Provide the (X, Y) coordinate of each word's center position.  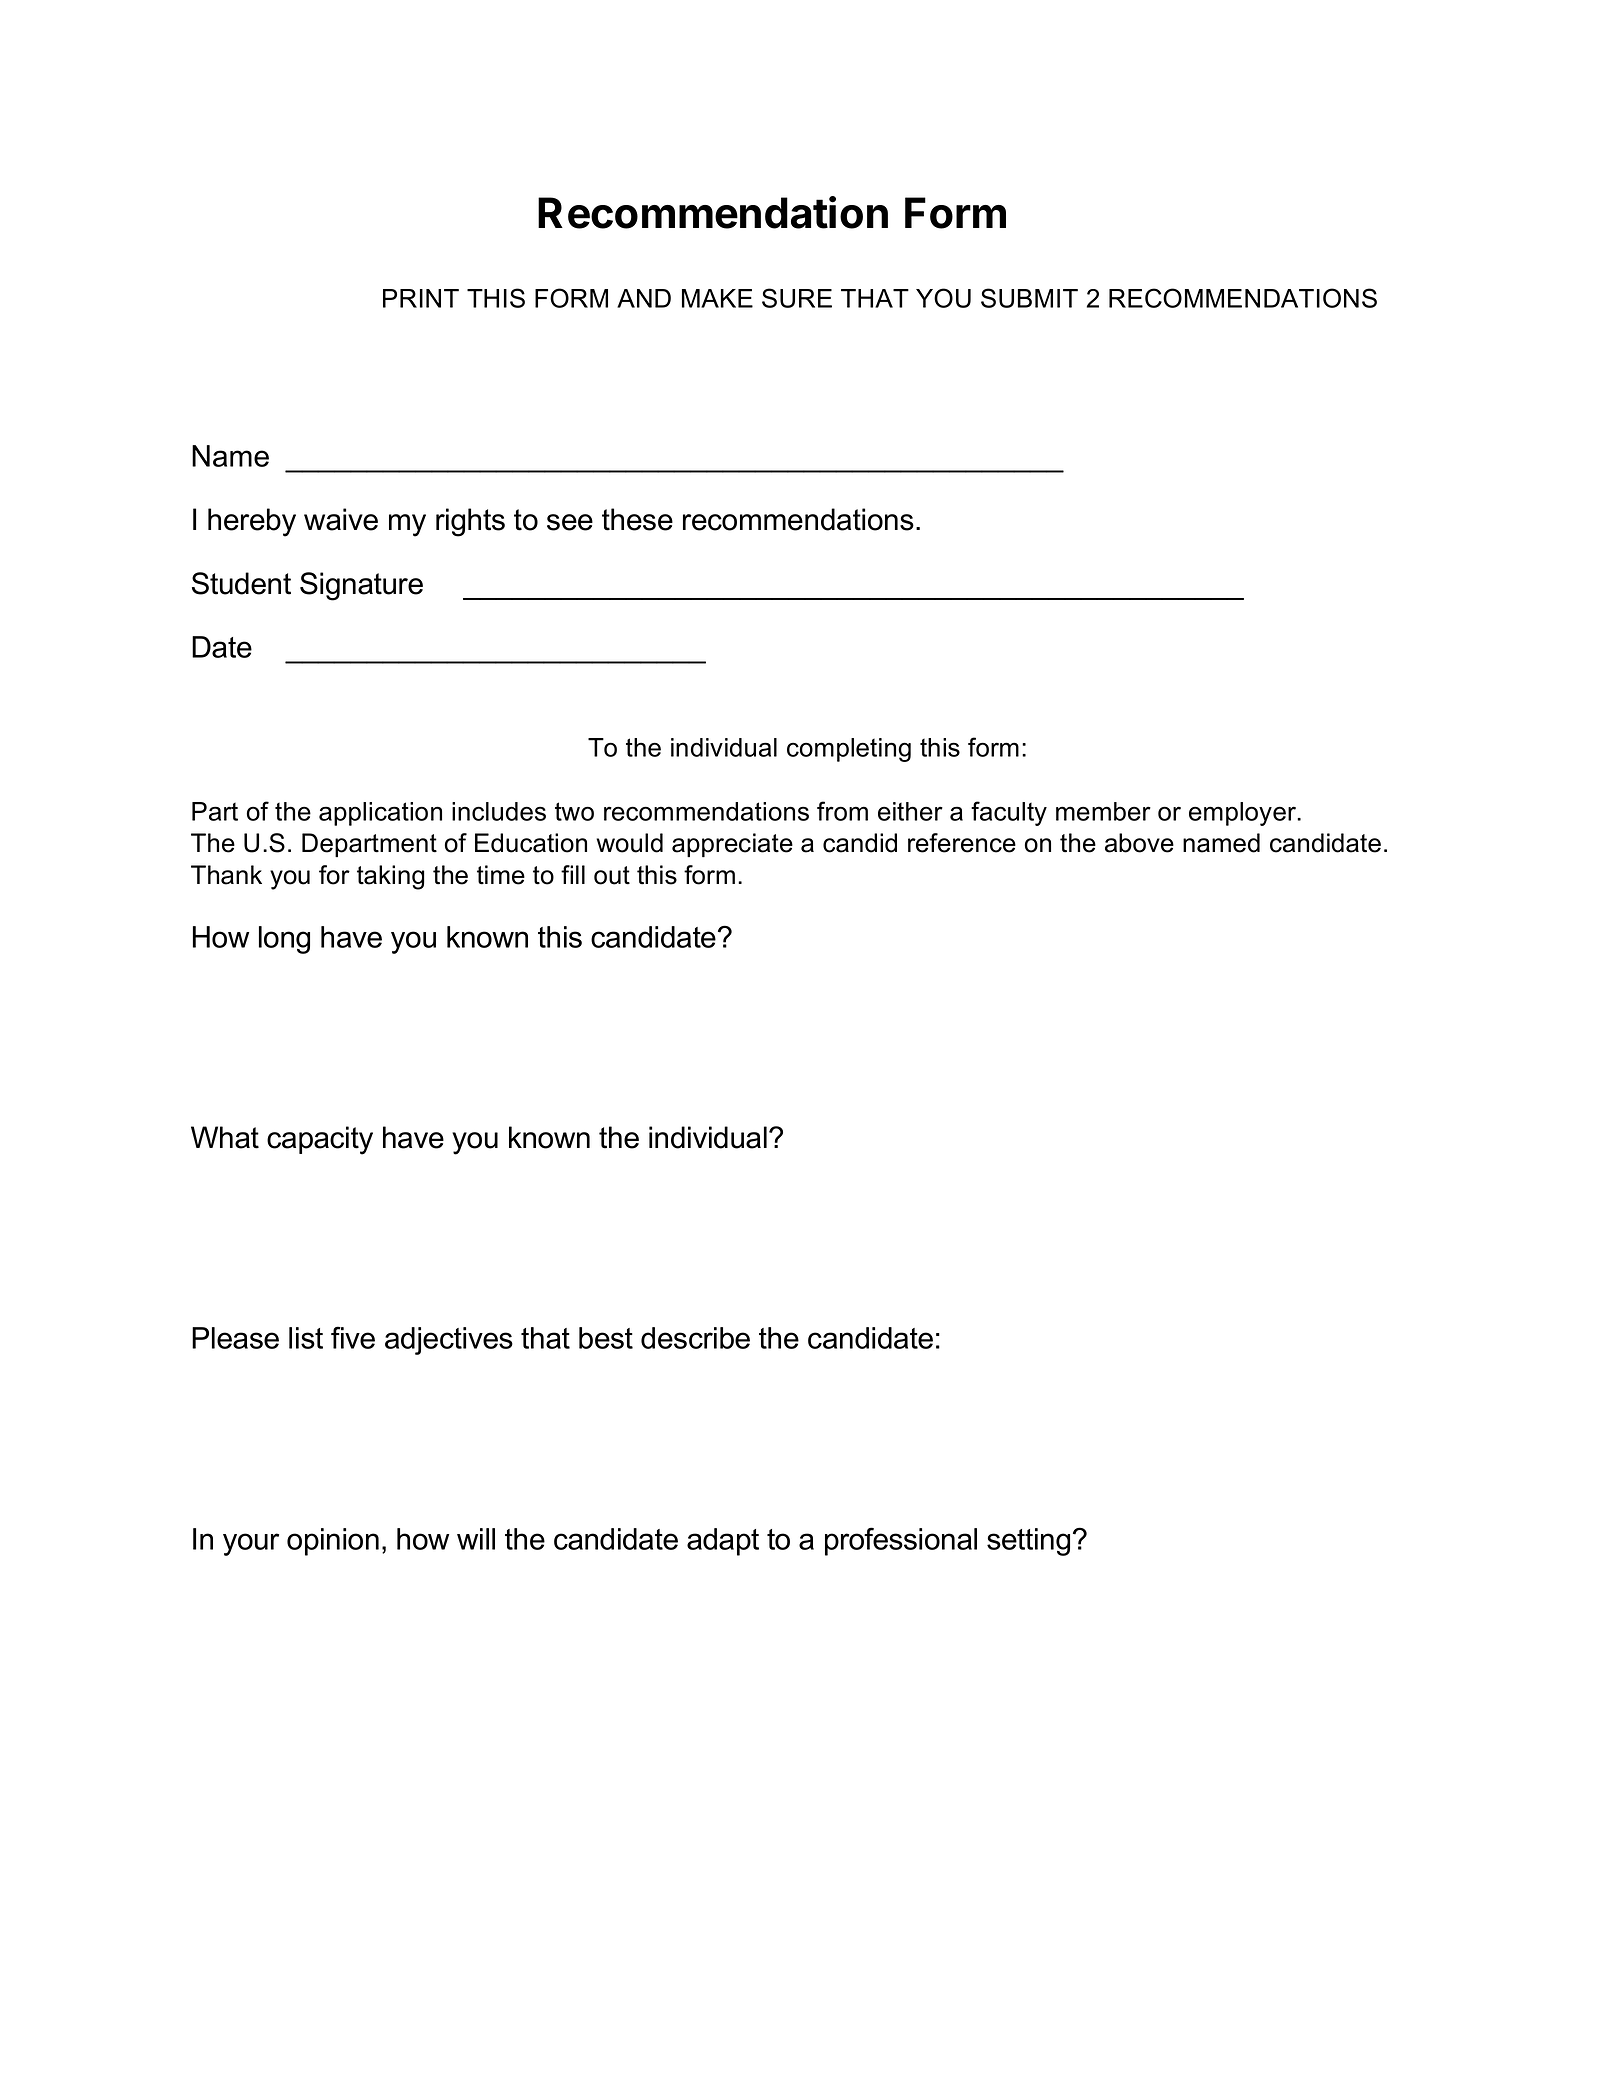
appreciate (732, 845)
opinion (333, 1542)
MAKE (717, 298)
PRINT (421, 298)
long (284, 940)
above (1139, 843)
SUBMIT (1029, 298)
